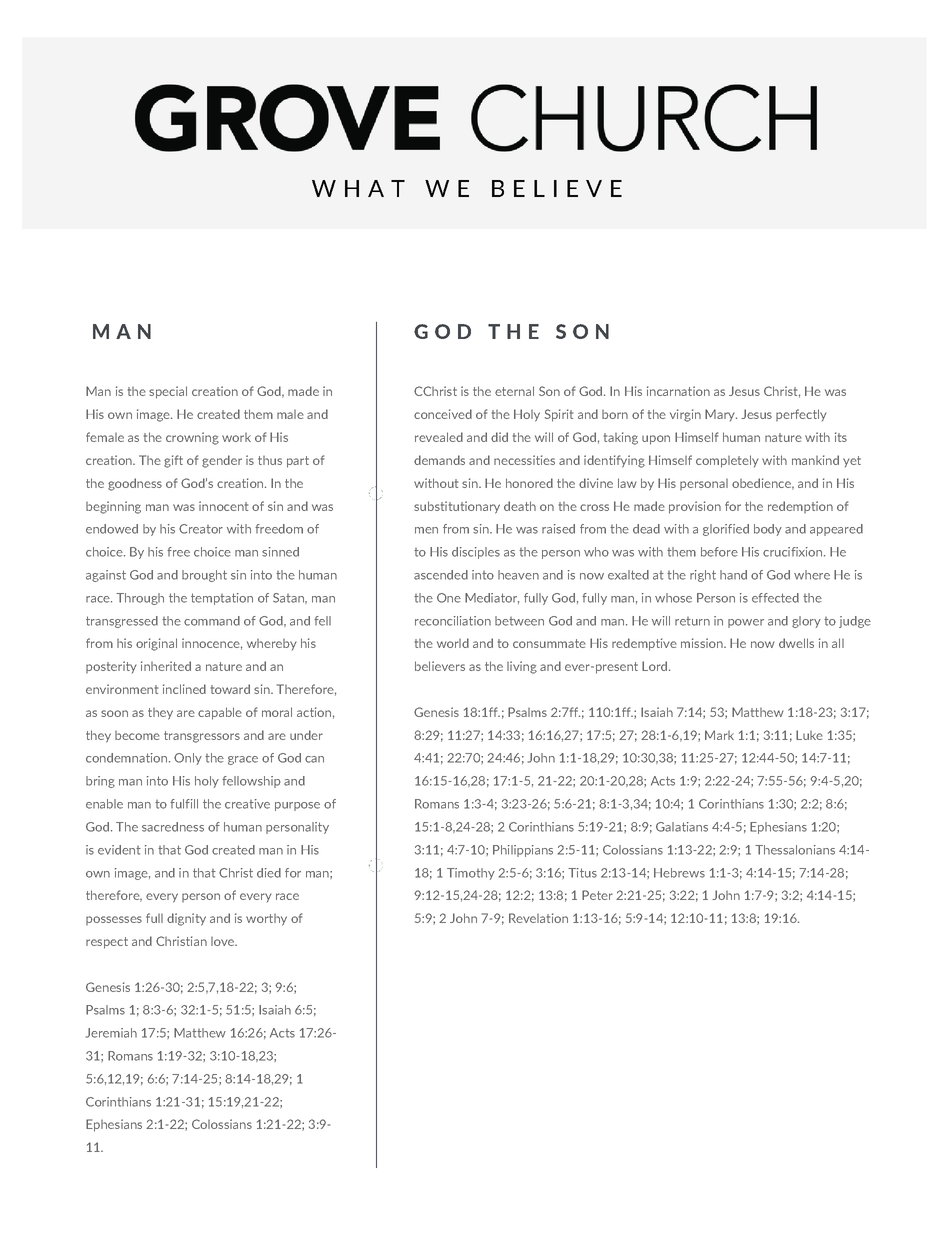 The height and width of the screenshot is (1233, 952). Describe the element at coordinates (443, 414) in the screenshot. I see `conceived` at that location.
